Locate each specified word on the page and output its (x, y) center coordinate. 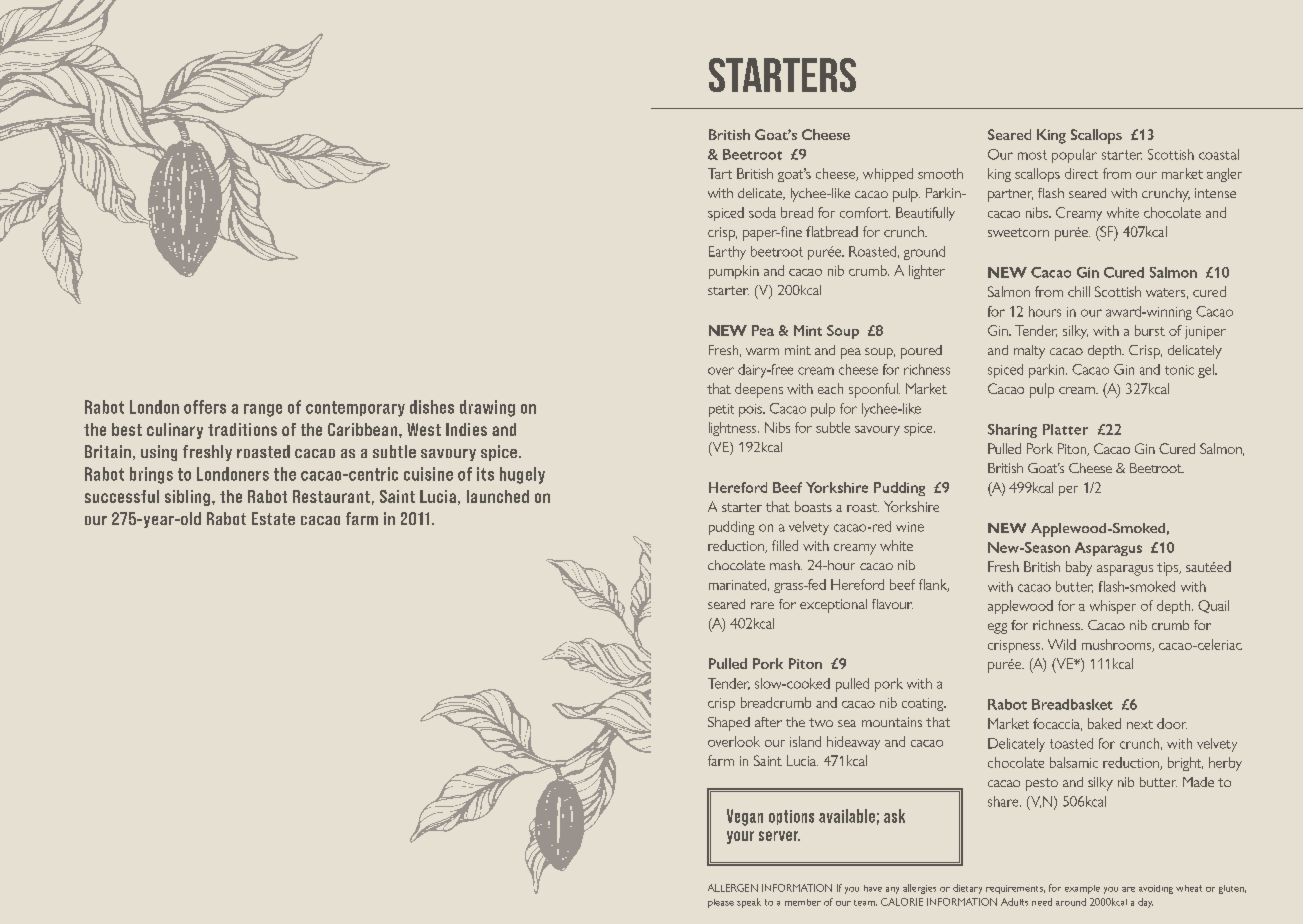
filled (785, 545)
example (1082, 889)
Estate (273, 518)
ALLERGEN (733, 888)
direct (1081, 173)
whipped (888, 175)
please (721, 903)
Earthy (727, 253)
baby (1079, 568)
